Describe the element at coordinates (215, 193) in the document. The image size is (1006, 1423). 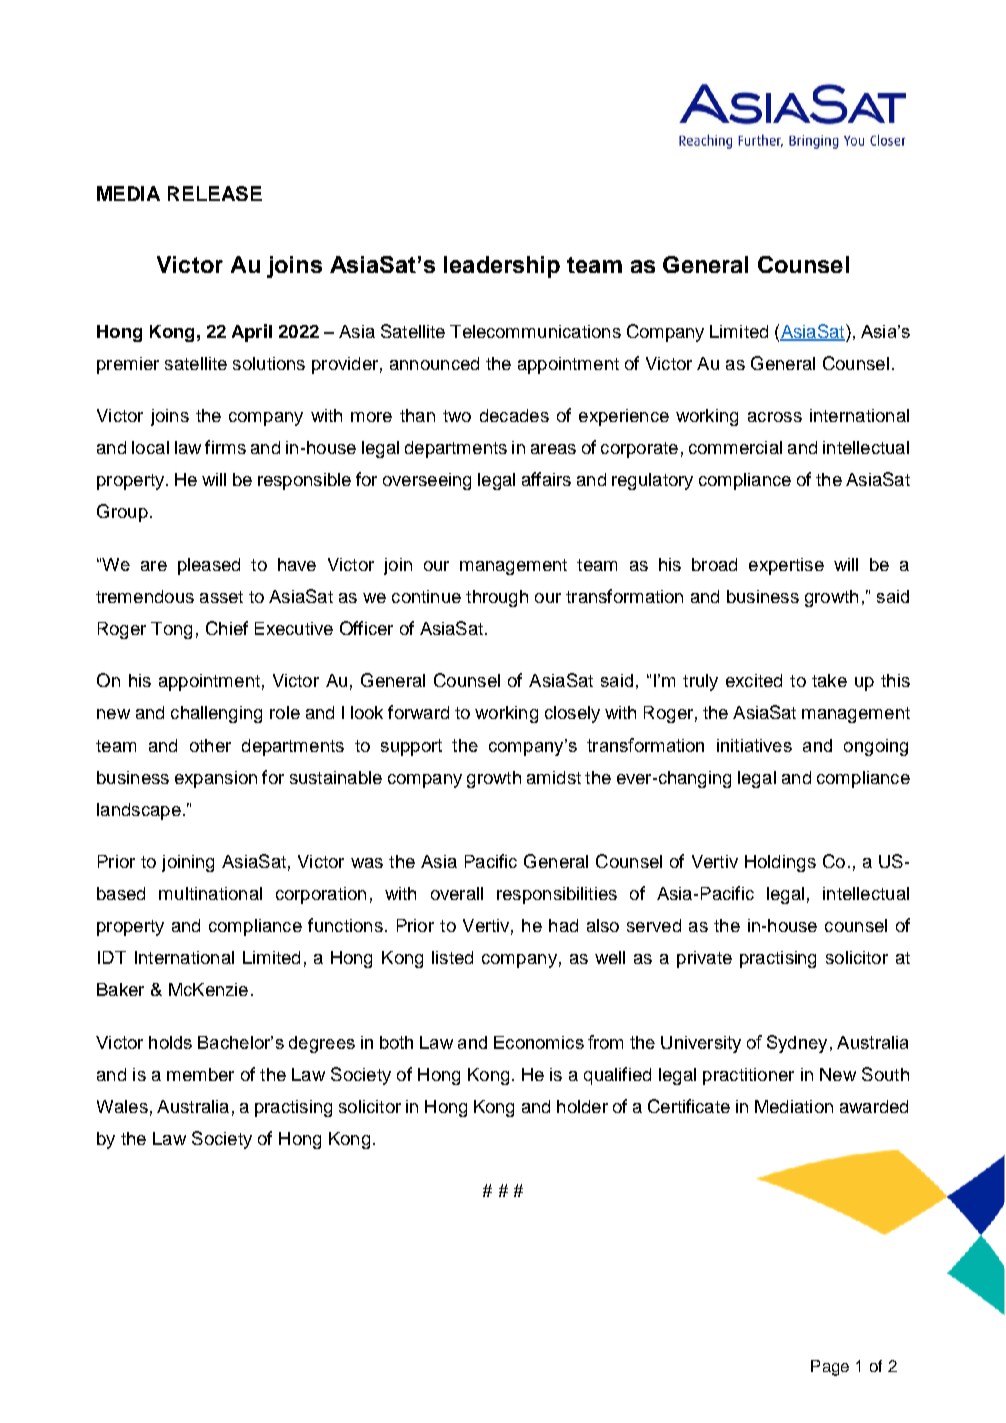
I see `RELEASE` at that location.
